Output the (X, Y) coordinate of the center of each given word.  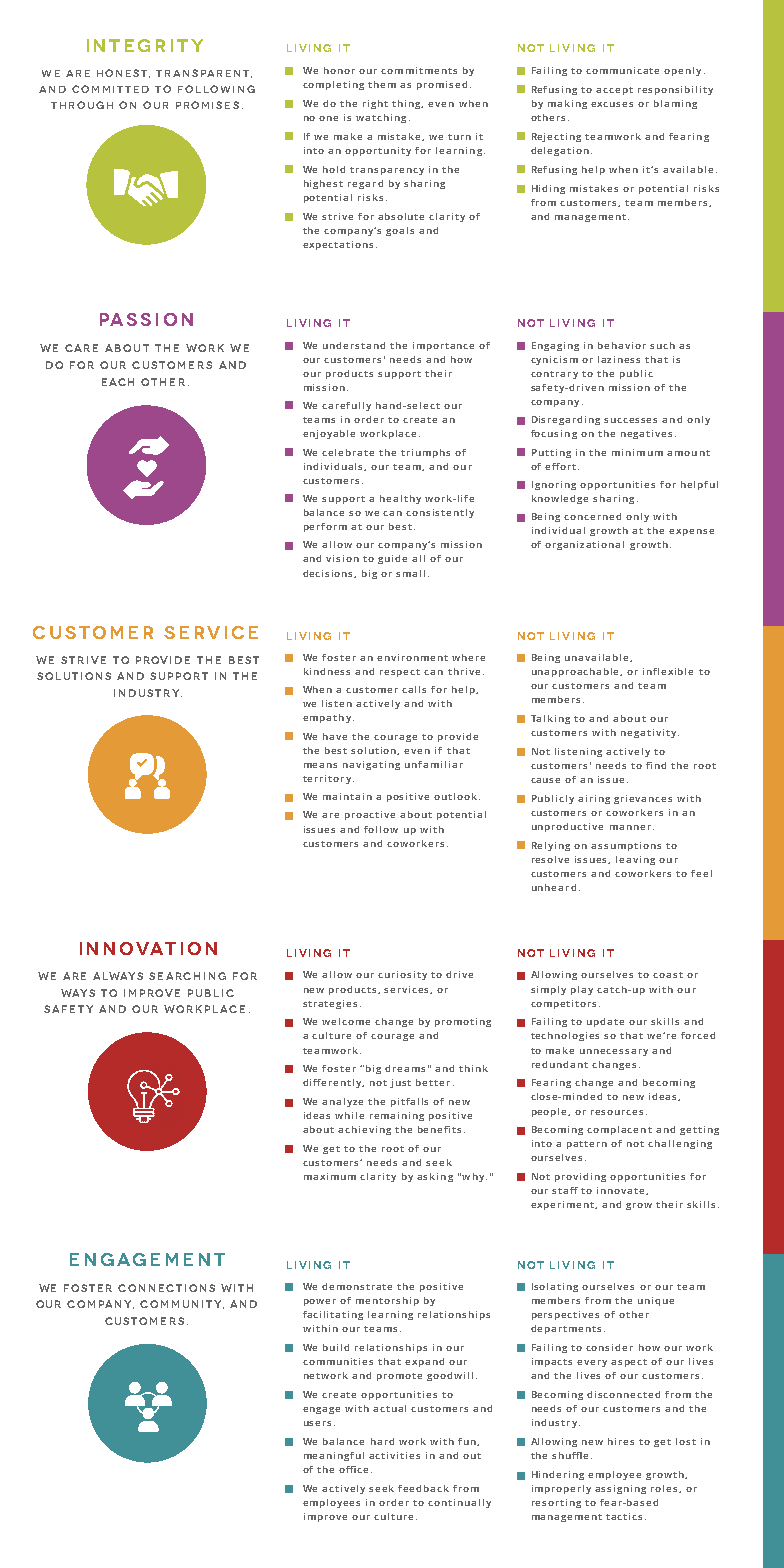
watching (381, 118)
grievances (643, 799)
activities (394, 1455)
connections (166, 1288)
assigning (620, 1489)
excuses (612, 104)
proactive (370, 815)
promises (207, 105)
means (320, 765)
